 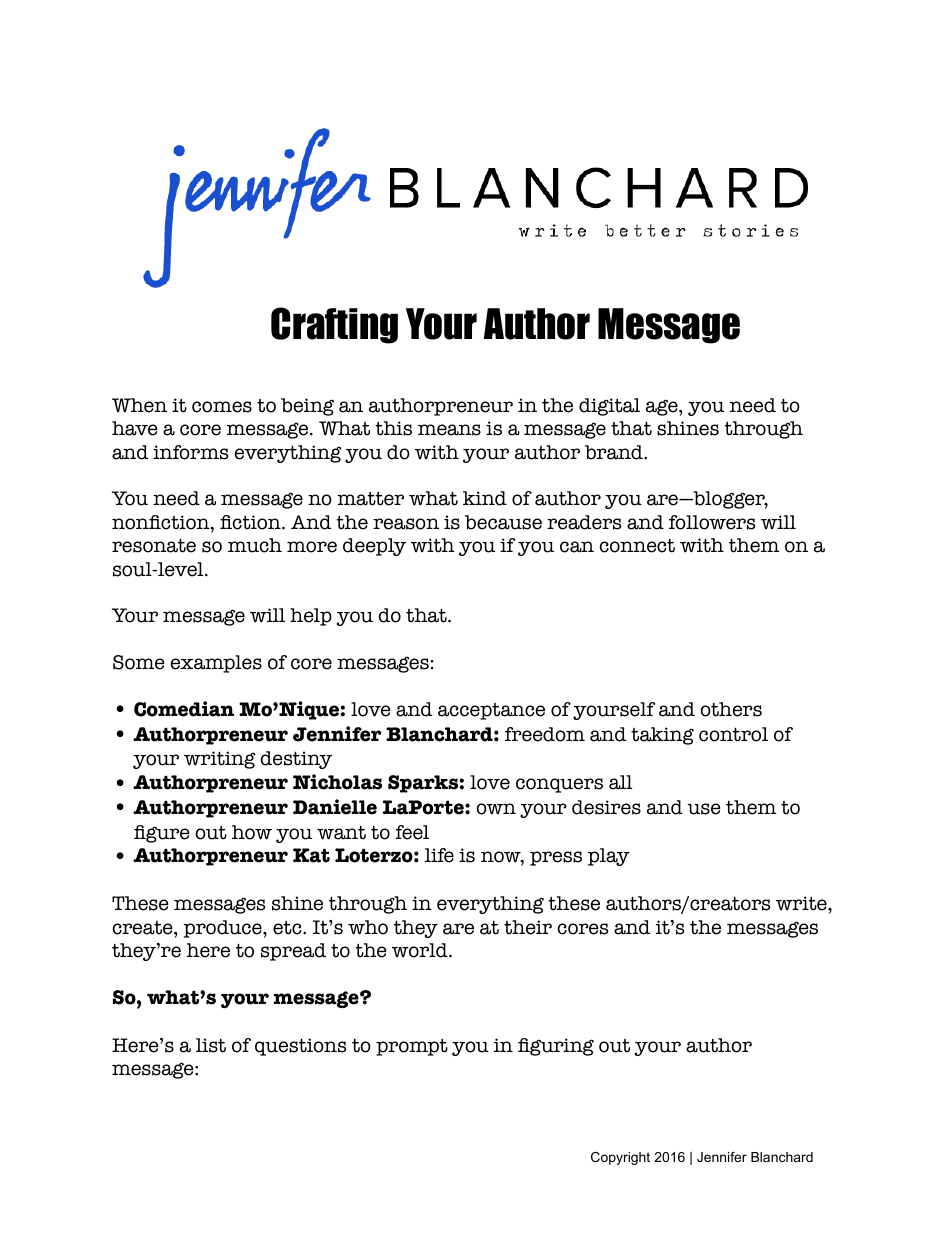 I want to click on produce, so click(x=224, y=929).
